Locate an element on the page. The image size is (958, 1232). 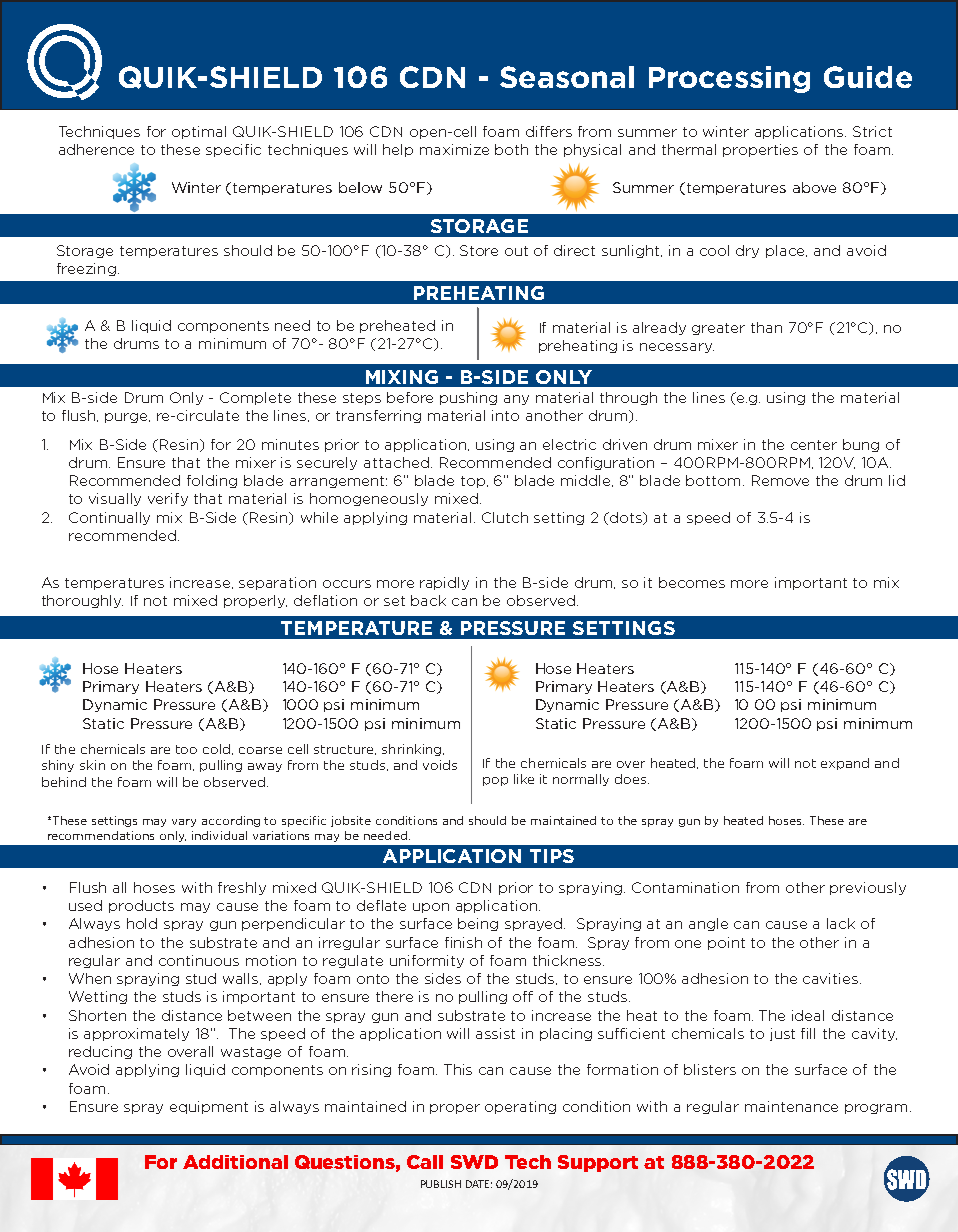
maximize is located at coordinates (454, 149).
